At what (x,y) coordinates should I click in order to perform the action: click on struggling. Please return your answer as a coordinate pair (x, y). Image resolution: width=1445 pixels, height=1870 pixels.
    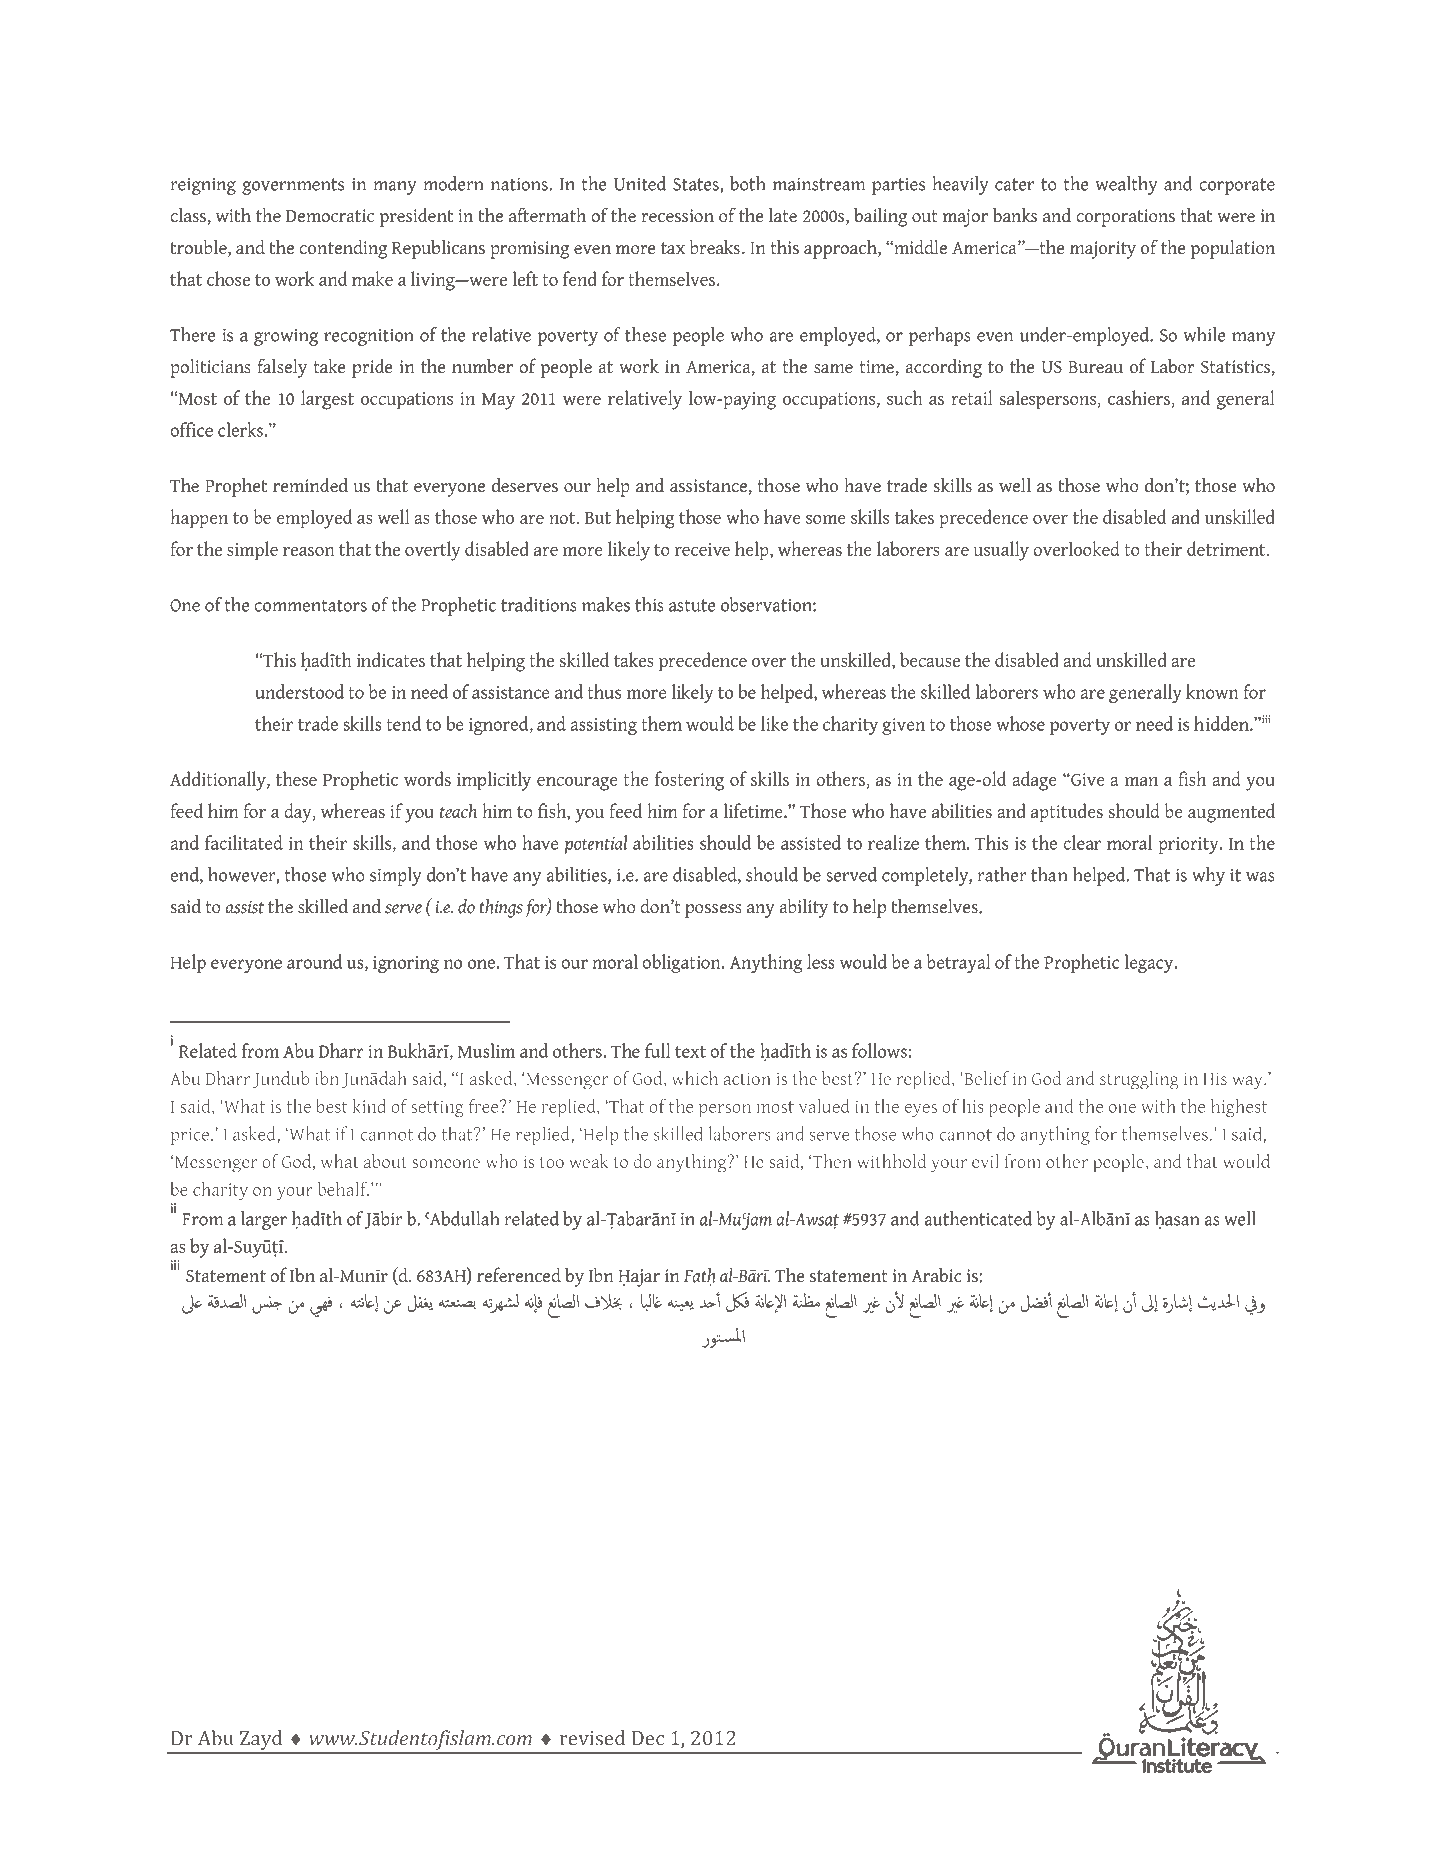
    Looking at the image, I should click on (1139, 1080).
